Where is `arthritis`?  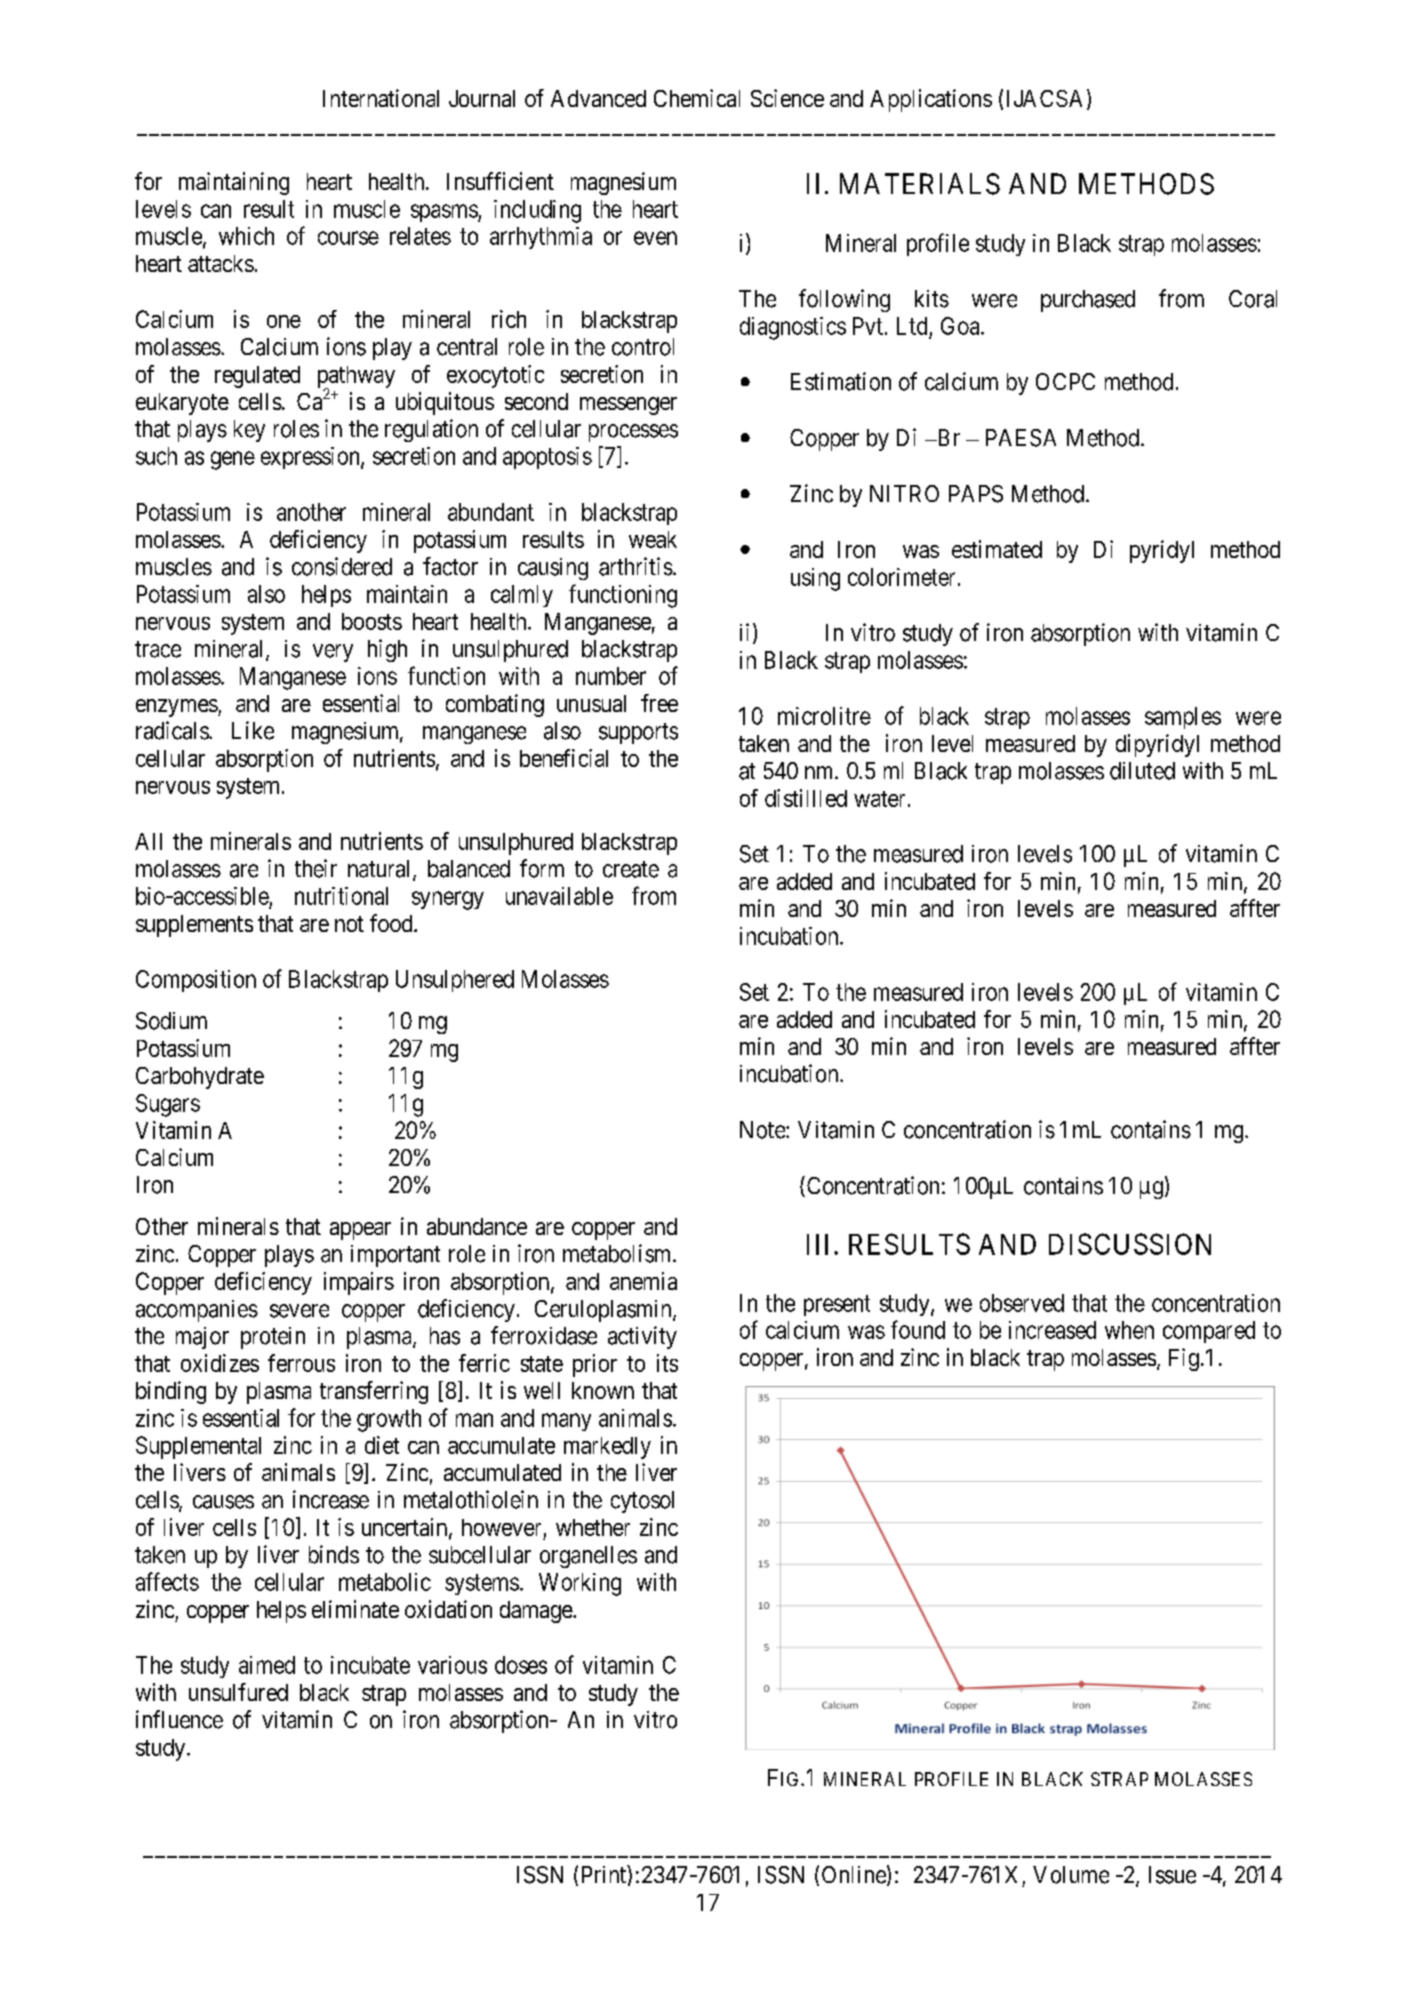
arthritis is located at coordinates (636, 566).
